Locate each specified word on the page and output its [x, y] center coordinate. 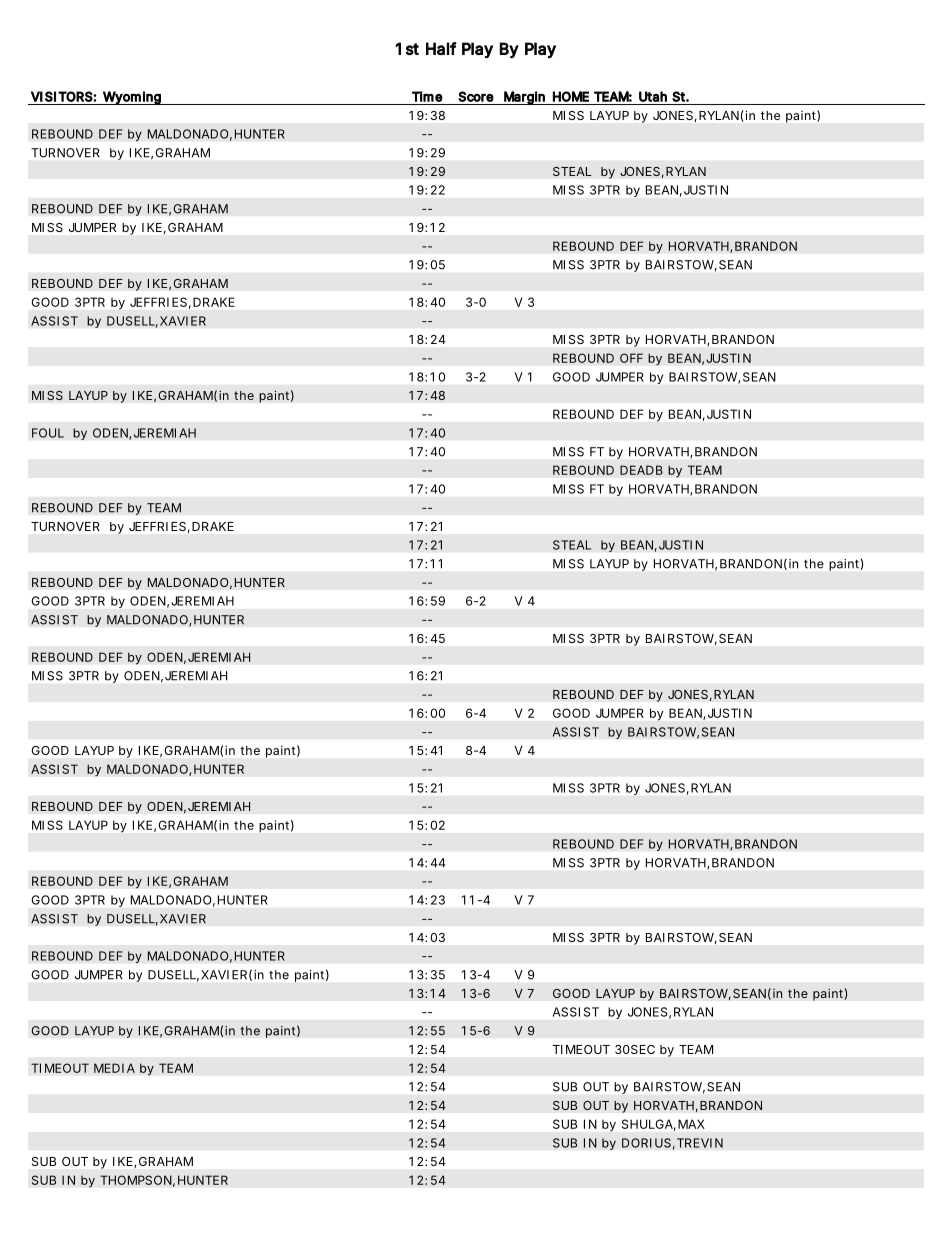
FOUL [48, 433]
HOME [571, 96]
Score [476, 96]
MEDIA [114, 1068]
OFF [631, 358]
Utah [653, 96]
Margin [525, 98]
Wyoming [132, 98]
